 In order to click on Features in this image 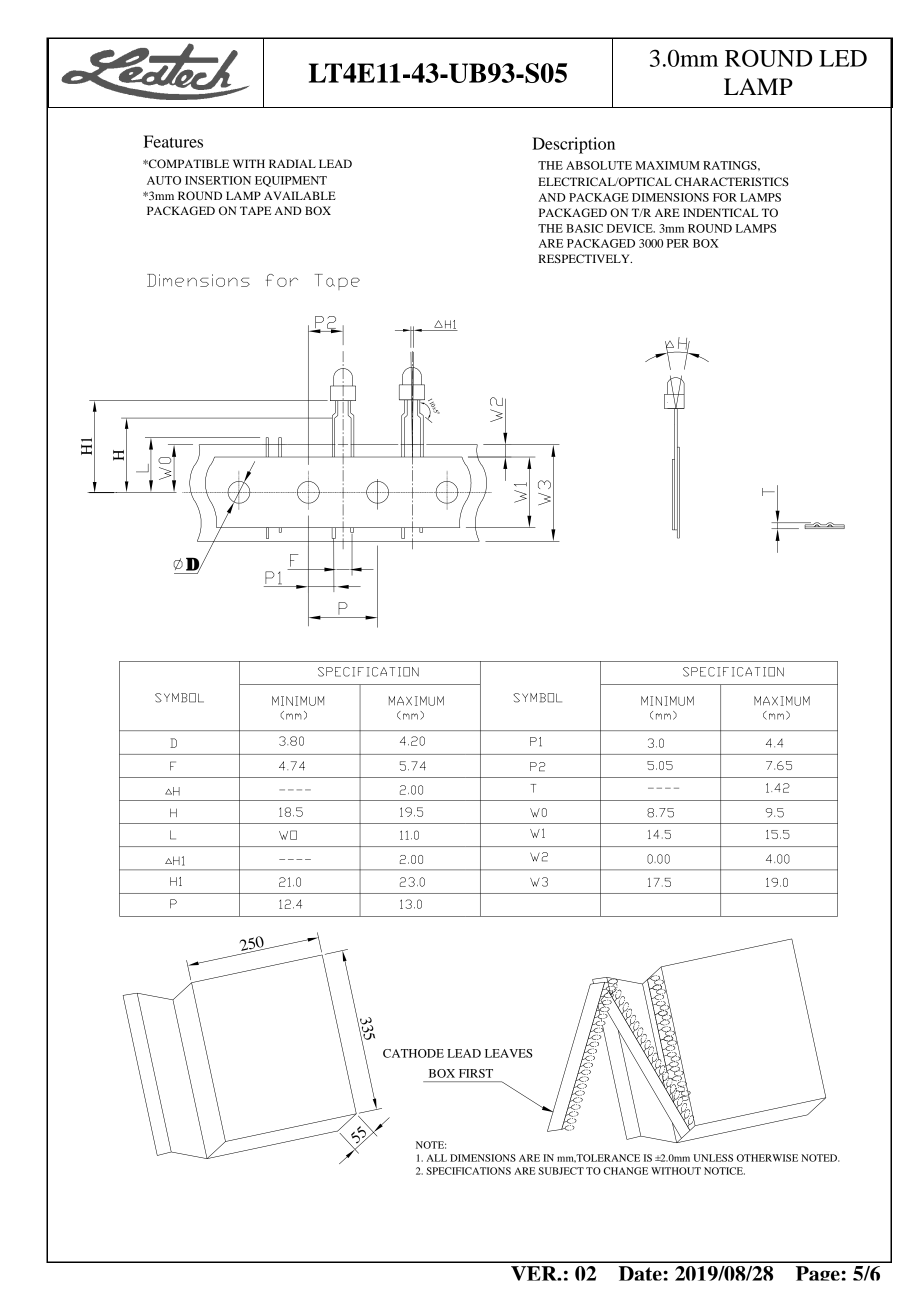, I will do `click(173, 141)`.
